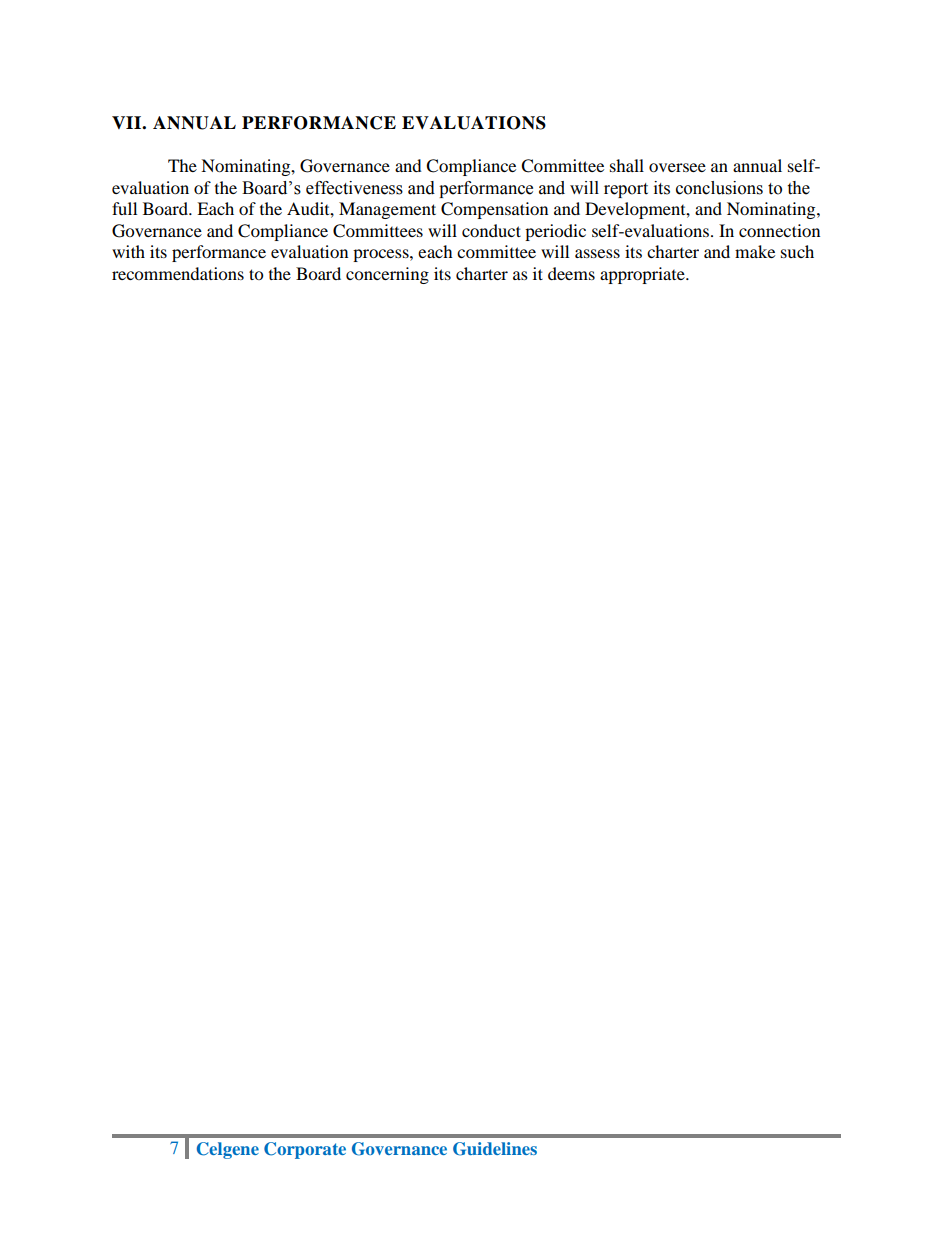  Describe the element at coordinates (719, 188) in the document. I see `conclusions` at that location.
